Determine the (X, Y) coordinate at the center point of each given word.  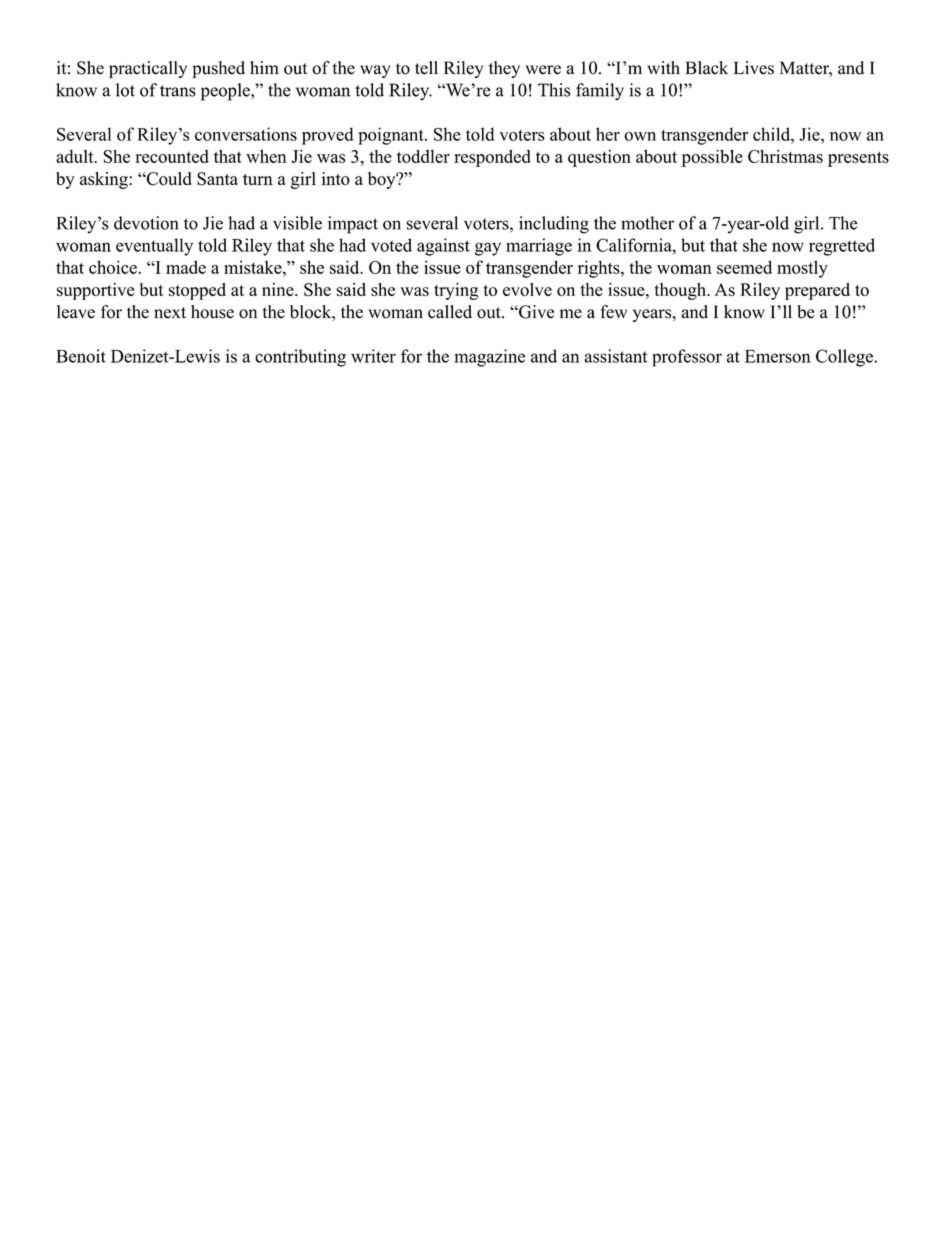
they (504, 69)
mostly (802, 269)
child (772, 134)
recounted (172, 156)
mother (647, 223)
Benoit (81, 356)
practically (148, 69)
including (554, 225)
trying (456, 291)
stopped (197, 291)
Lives (754, 68)
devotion (146, 223)
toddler (423, 156)
